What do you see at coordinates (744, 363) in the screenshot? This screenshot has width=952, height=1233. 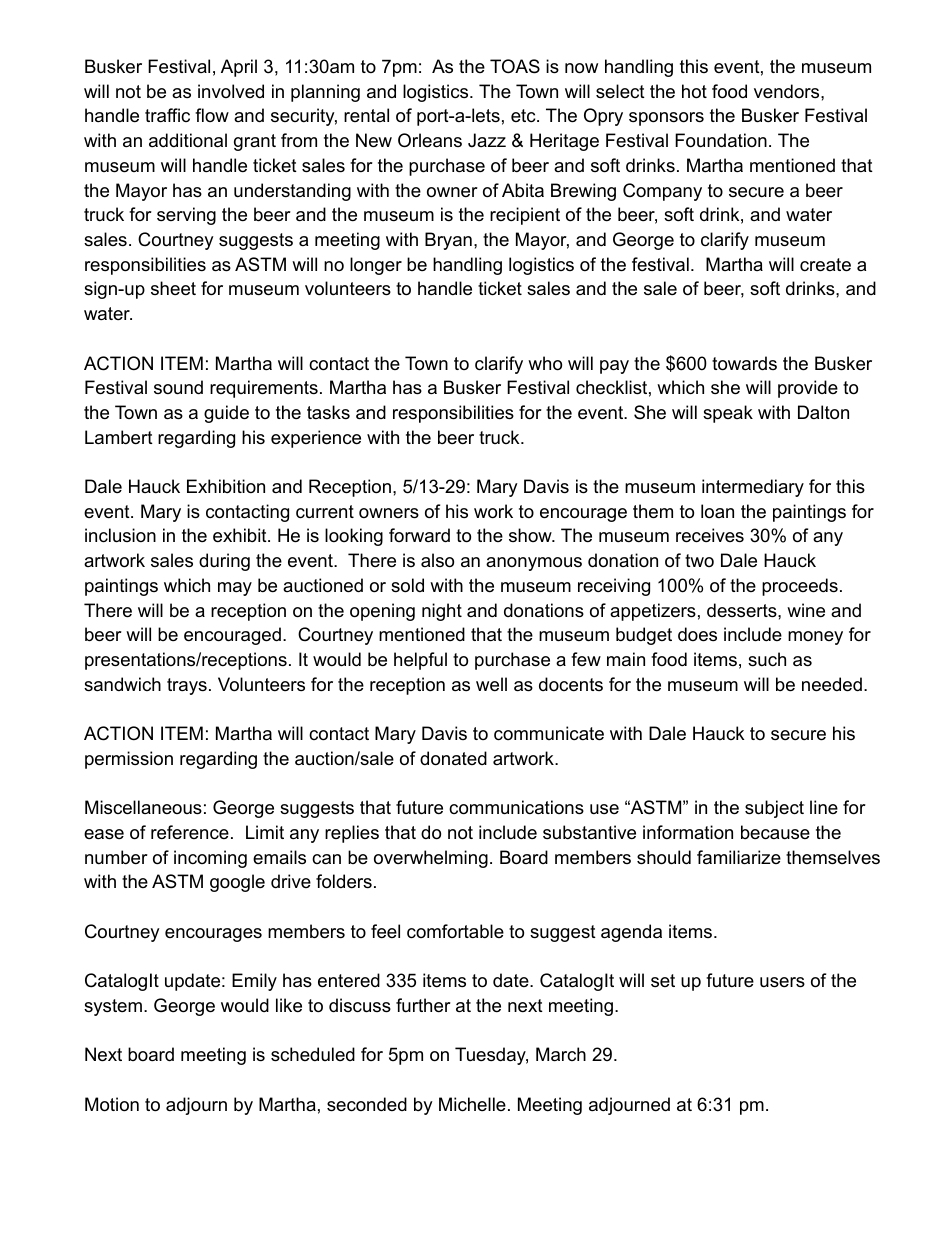 I see `towards` at bounding box center [744, 363].
